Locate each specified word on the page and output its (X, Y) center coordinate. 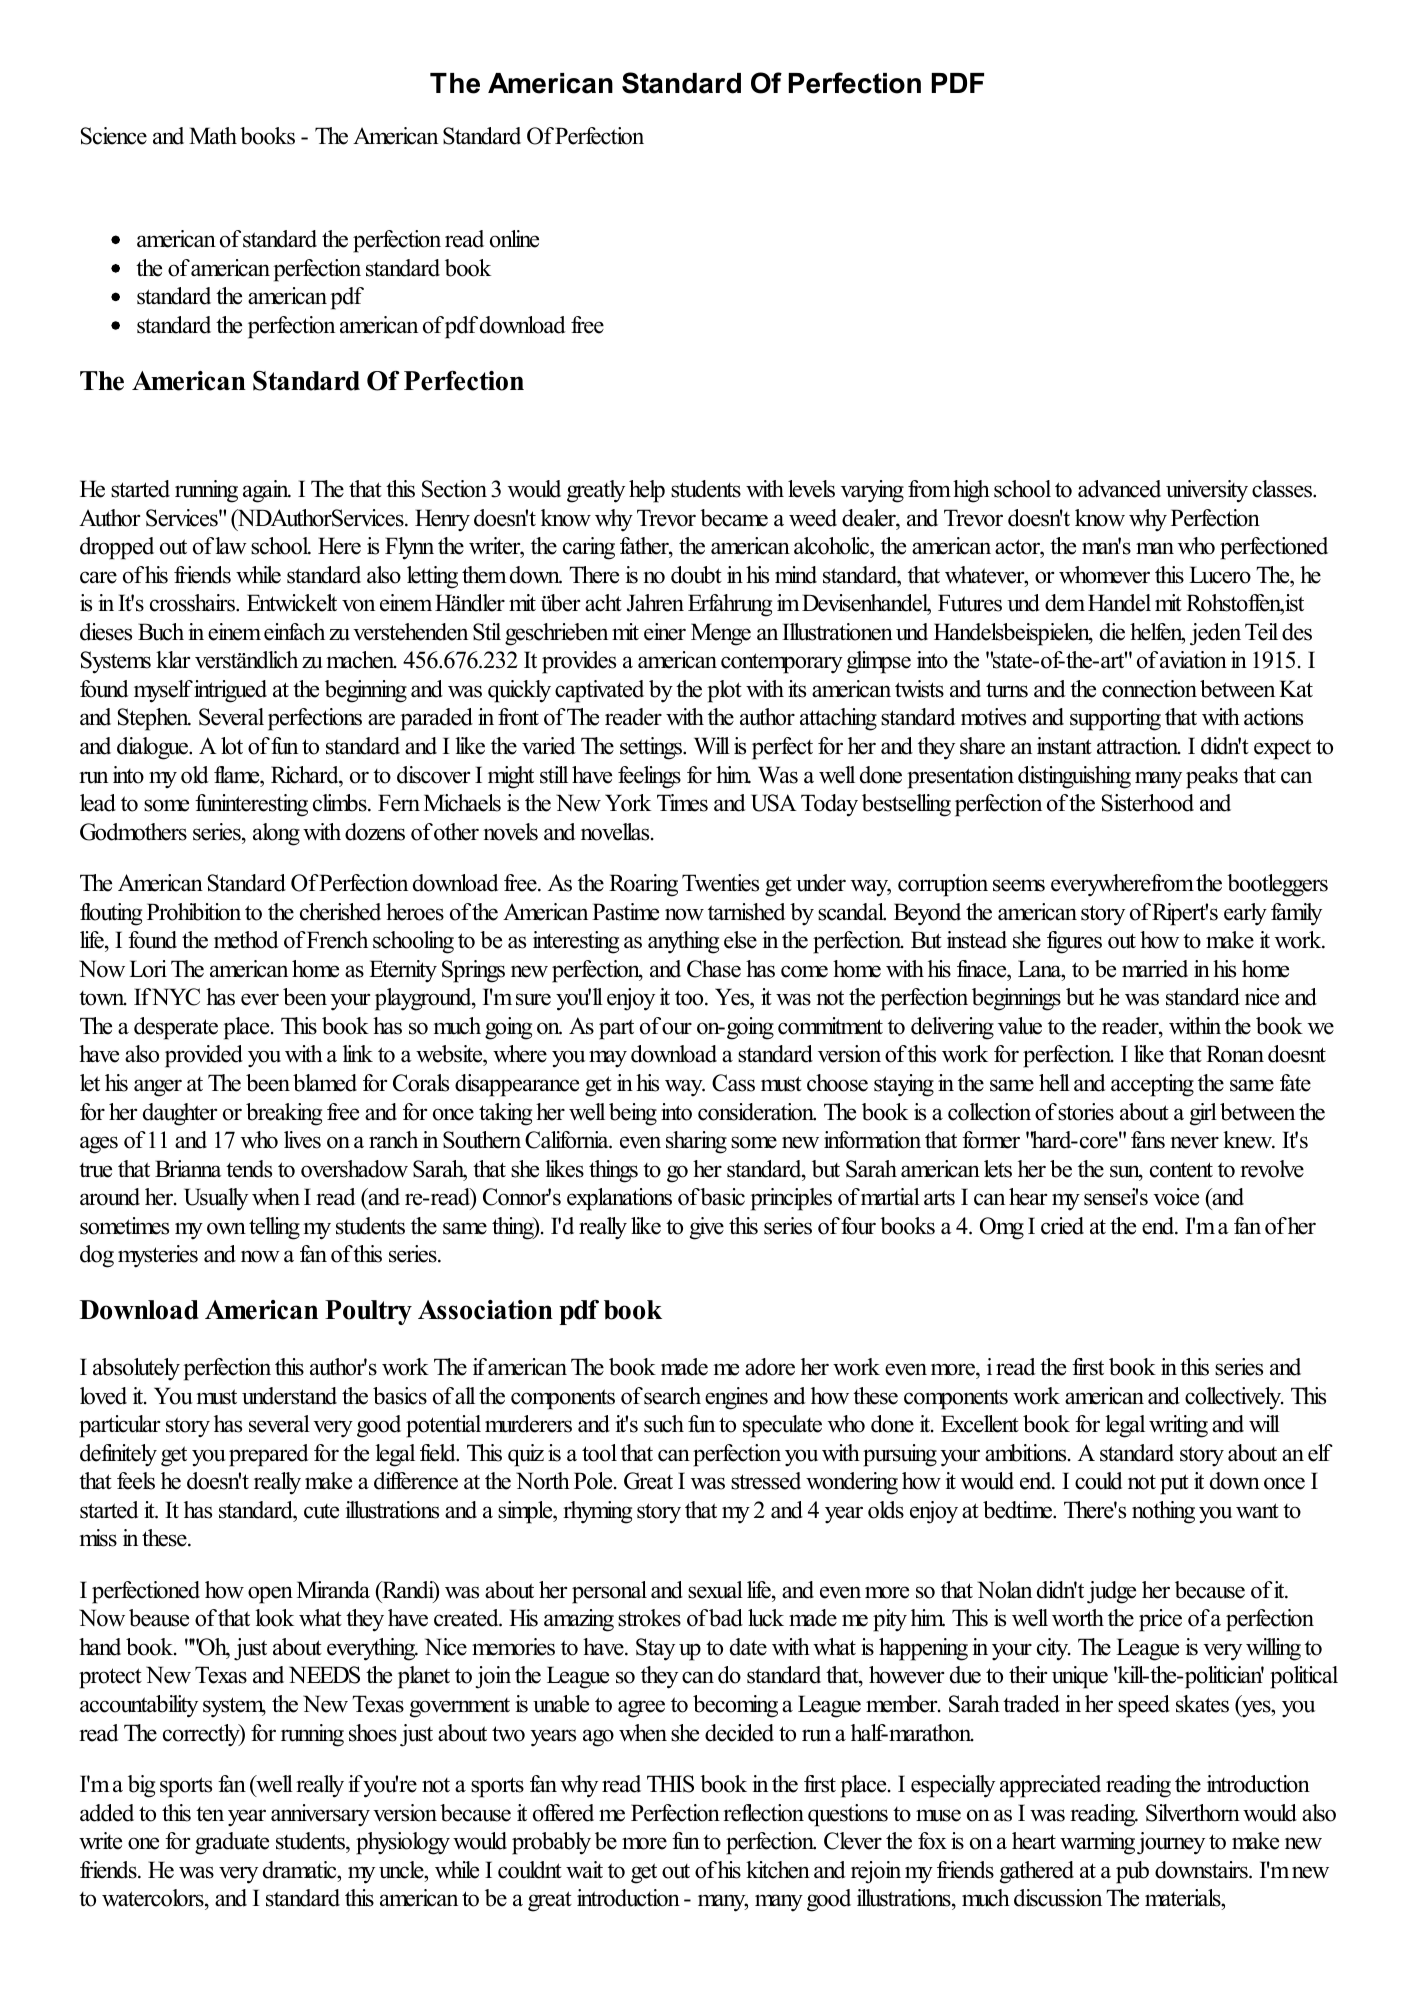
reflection (763, 1813)
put (1174, 1484)
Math (213, 135)
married (1155, 969)
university (1207, 491)
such (664, 1424)
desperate (176, 1028)
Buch (161, 632)
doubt (696, 575)
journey (1171, 1843)
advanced (1119, 489)
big (141, 1786)
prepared (269, 1455)
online (514, 239)
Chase (714, 969)
